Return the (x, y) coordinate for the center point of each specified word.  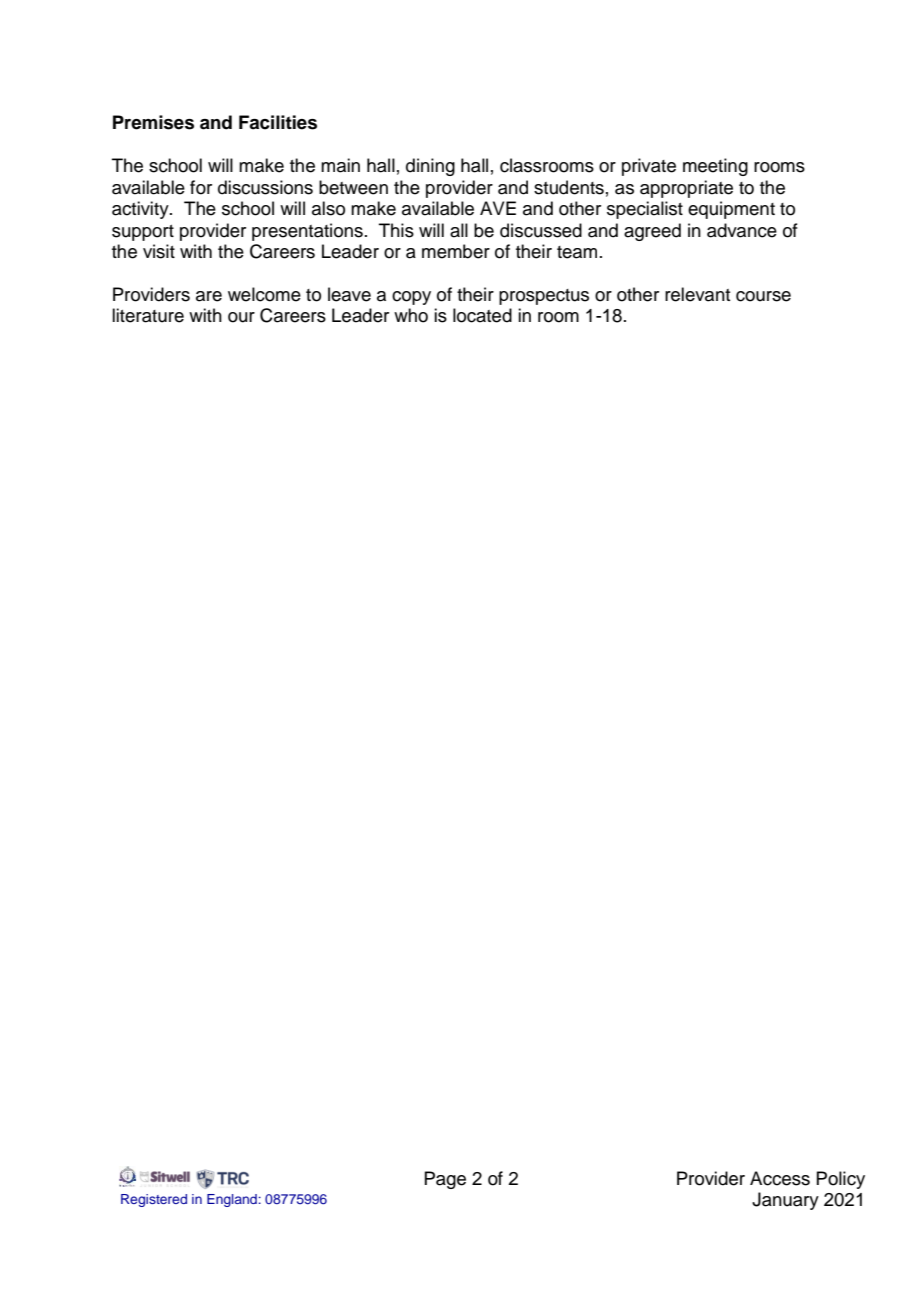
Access (780, 1178)
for (201, 187)
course (763, 296)
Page (445, 1180)
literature (148, 315)
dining (430, 167)
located (482, 315)
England (232, 1200)
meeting (715, 167)
